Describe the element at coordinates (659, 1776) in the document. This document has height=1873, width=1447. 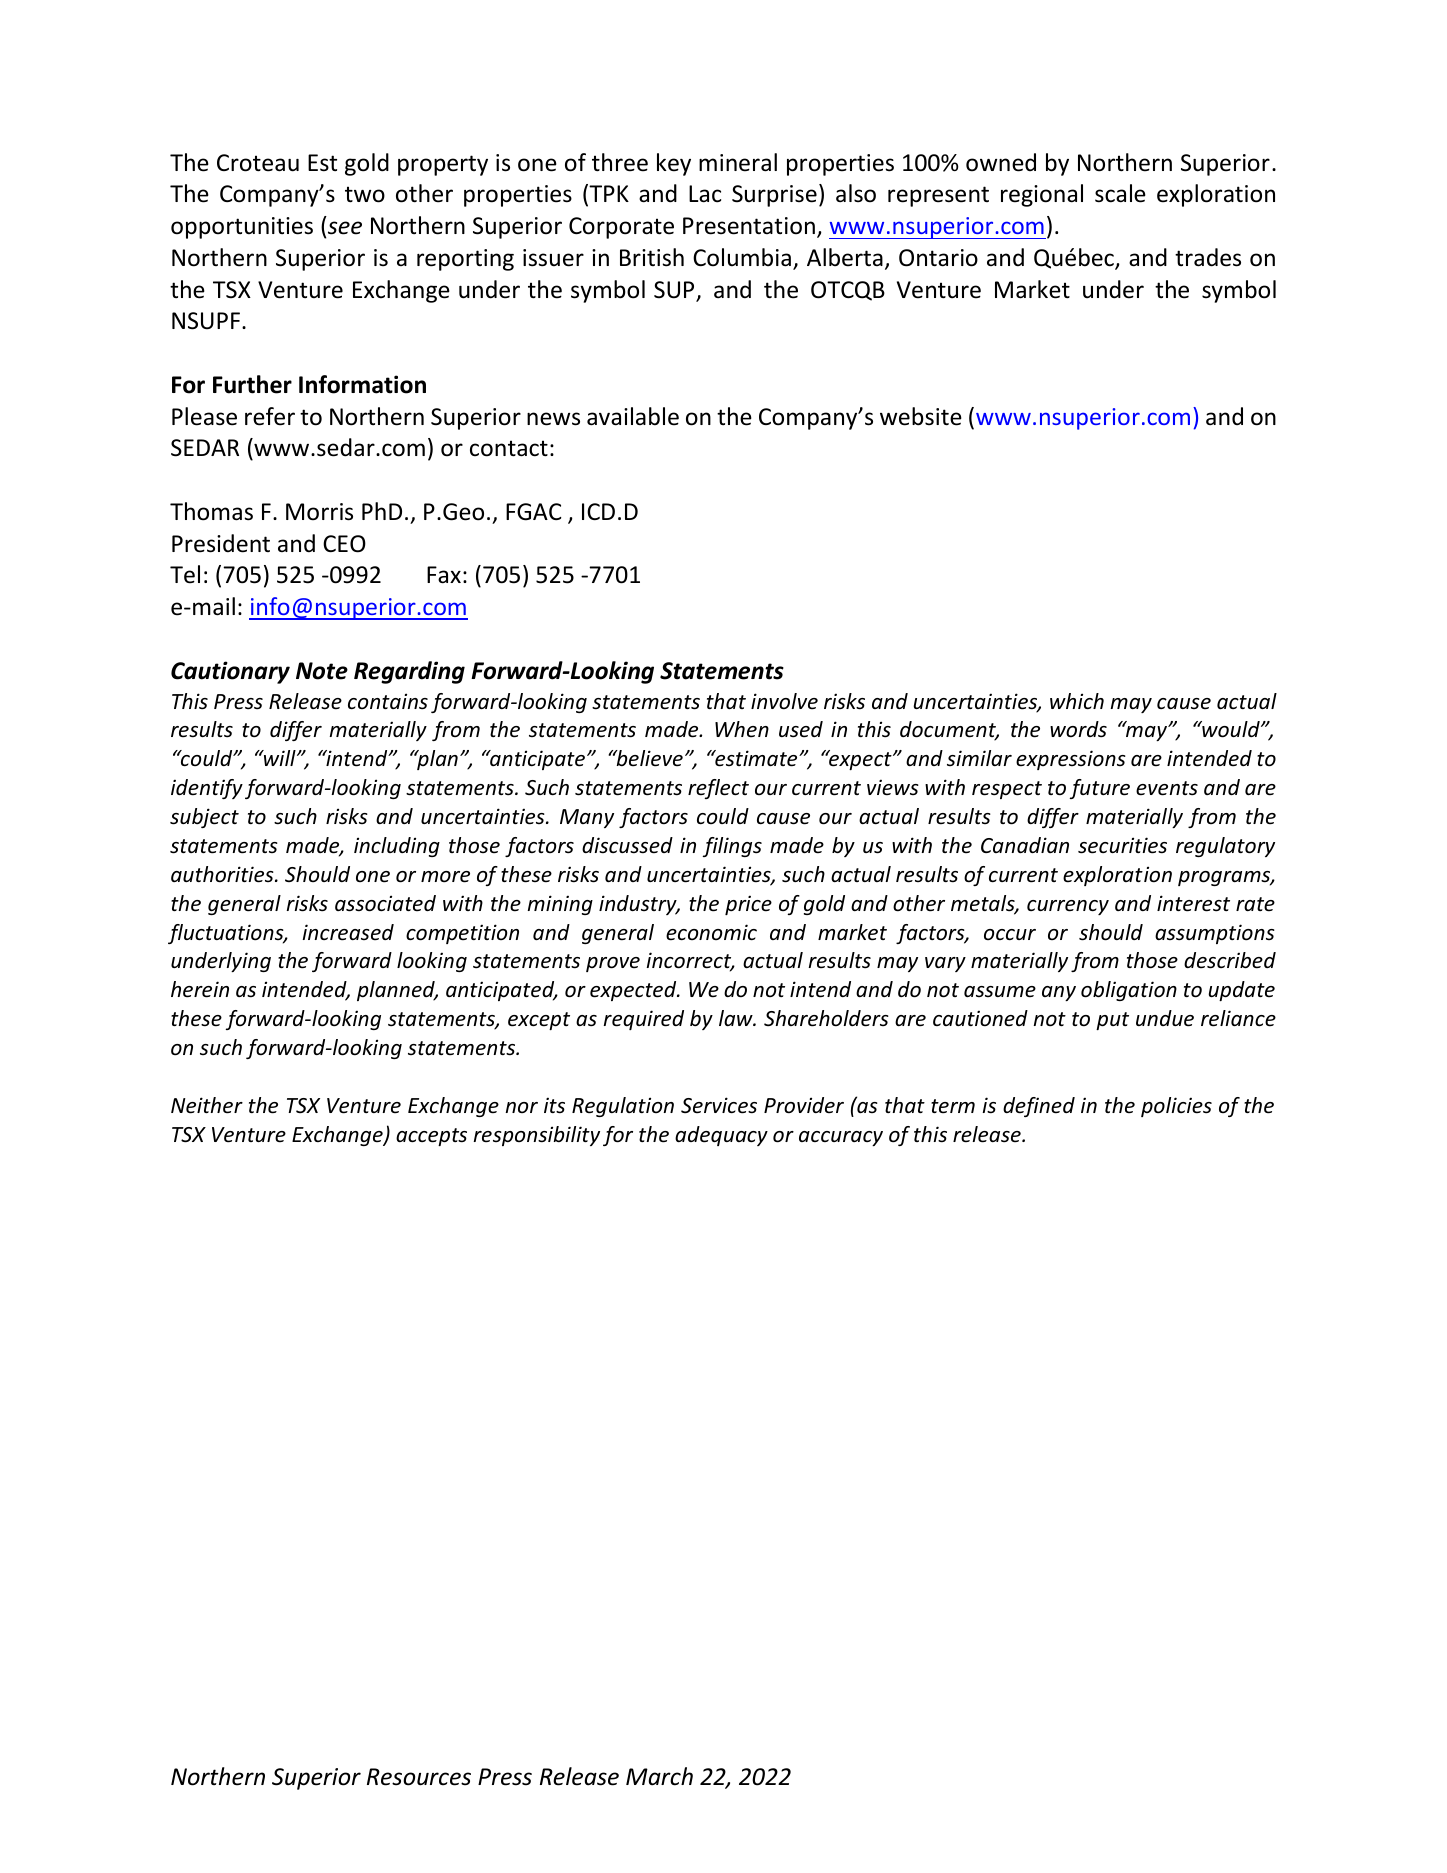
I see `March` at that location.
